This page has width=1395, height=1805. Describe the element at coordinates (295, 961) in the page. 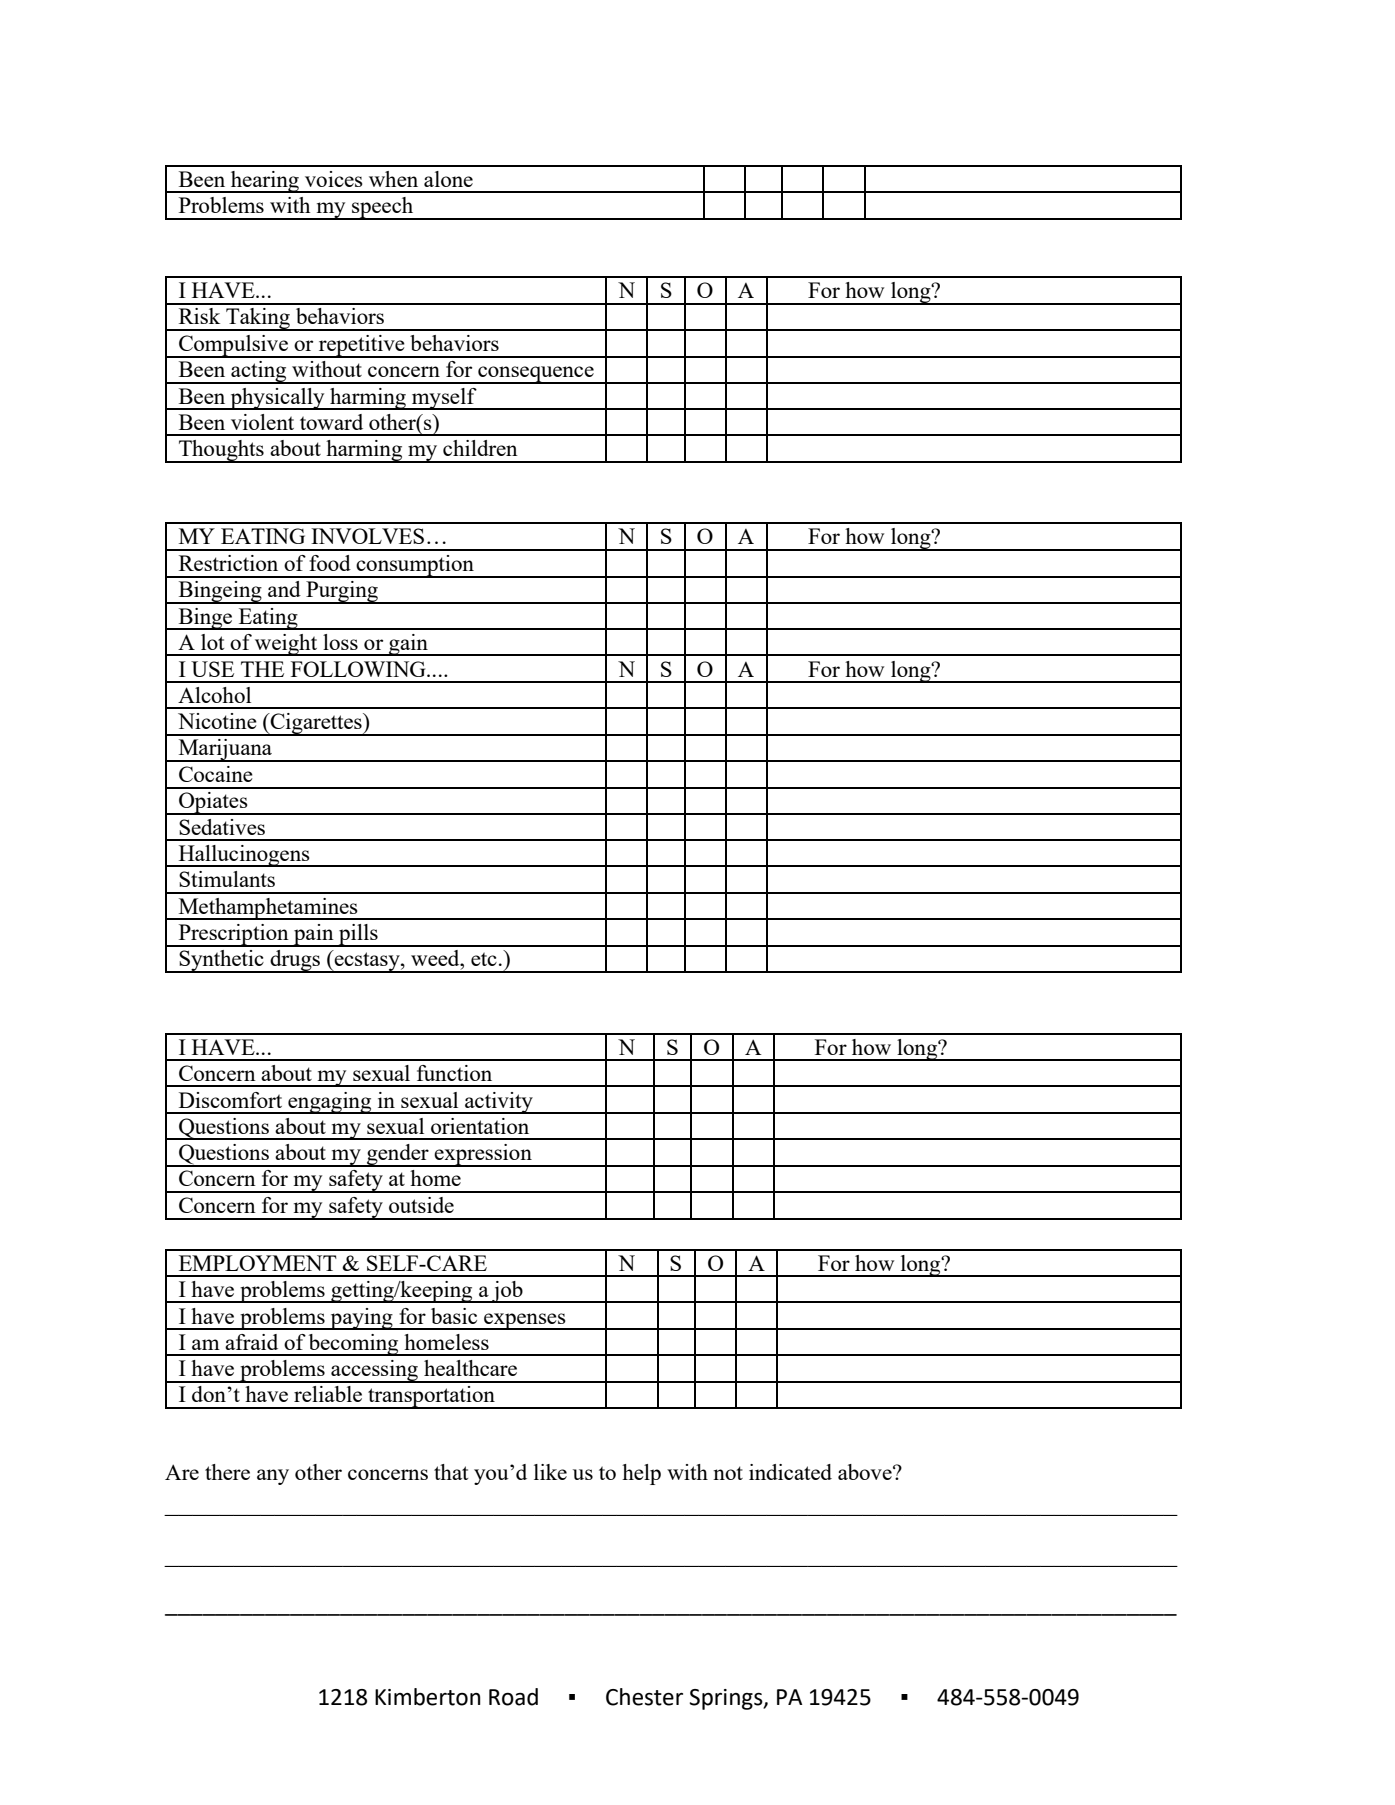

I see `drugs` at that location.
